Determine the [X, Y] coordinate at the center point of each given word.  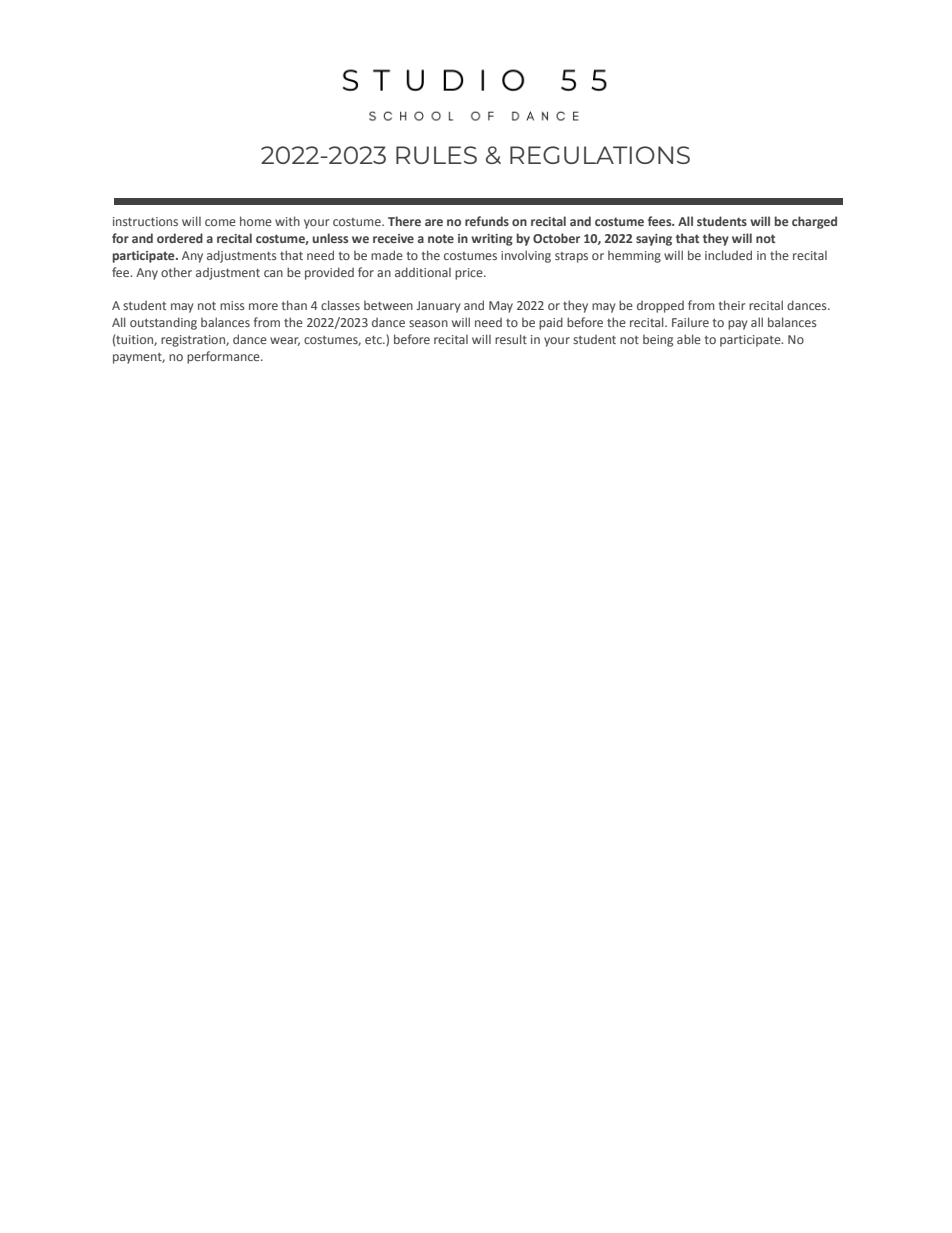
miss [232, 305]
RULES [436, 155]
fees [661, 221]
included [728, 255]
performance [224, 357]
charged [814, 222]
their [731, 305]
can [273, 273]
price [470, 274]
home [256, 221]
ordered [180, 238]
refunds [487, 221]
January [438, 307]
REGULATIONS [600, 155]
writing [492, 240]
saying [654, 240]
